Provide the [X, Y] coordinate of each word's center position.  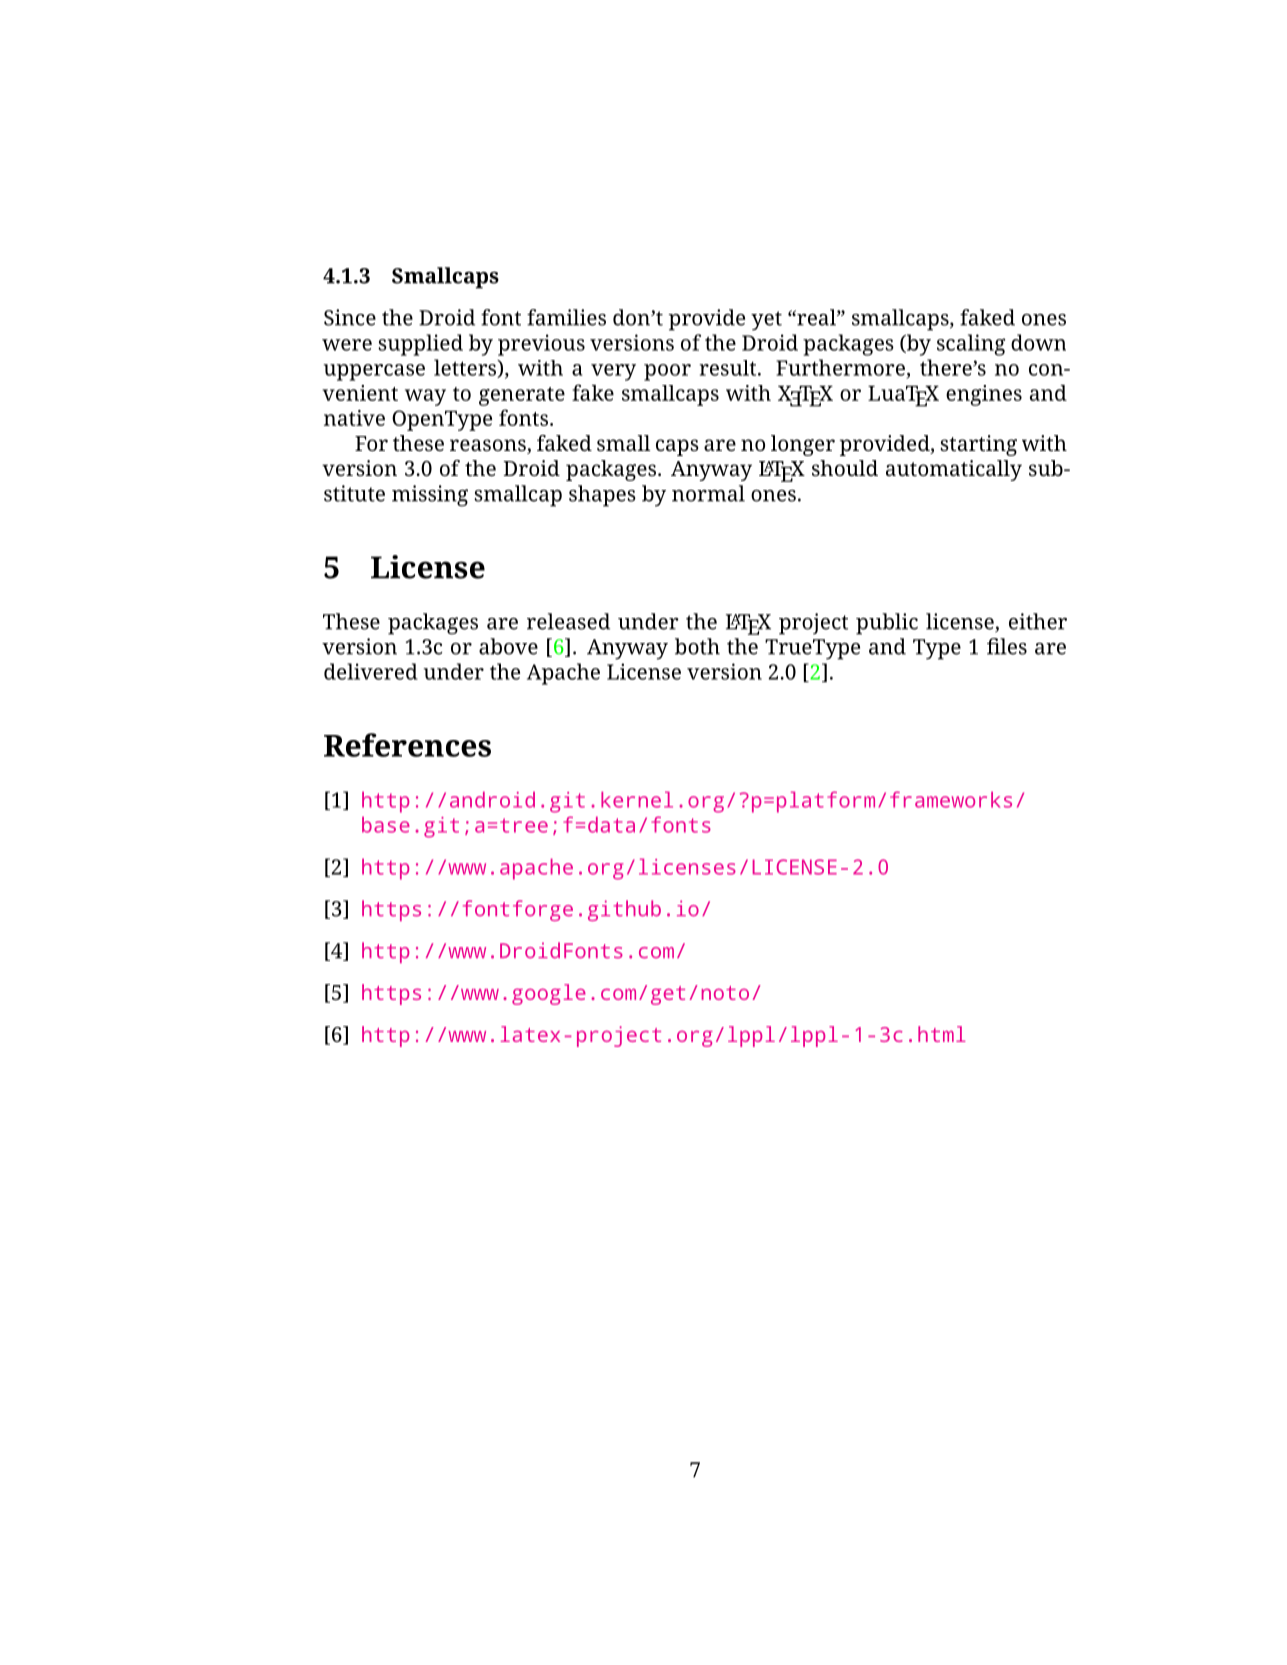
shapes [602, 496]
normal [708, 493]
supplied [420, 345]
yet [766, 321]
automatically [954, 470]
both [697, 646]
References [407, 745]
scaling [971, 345]
